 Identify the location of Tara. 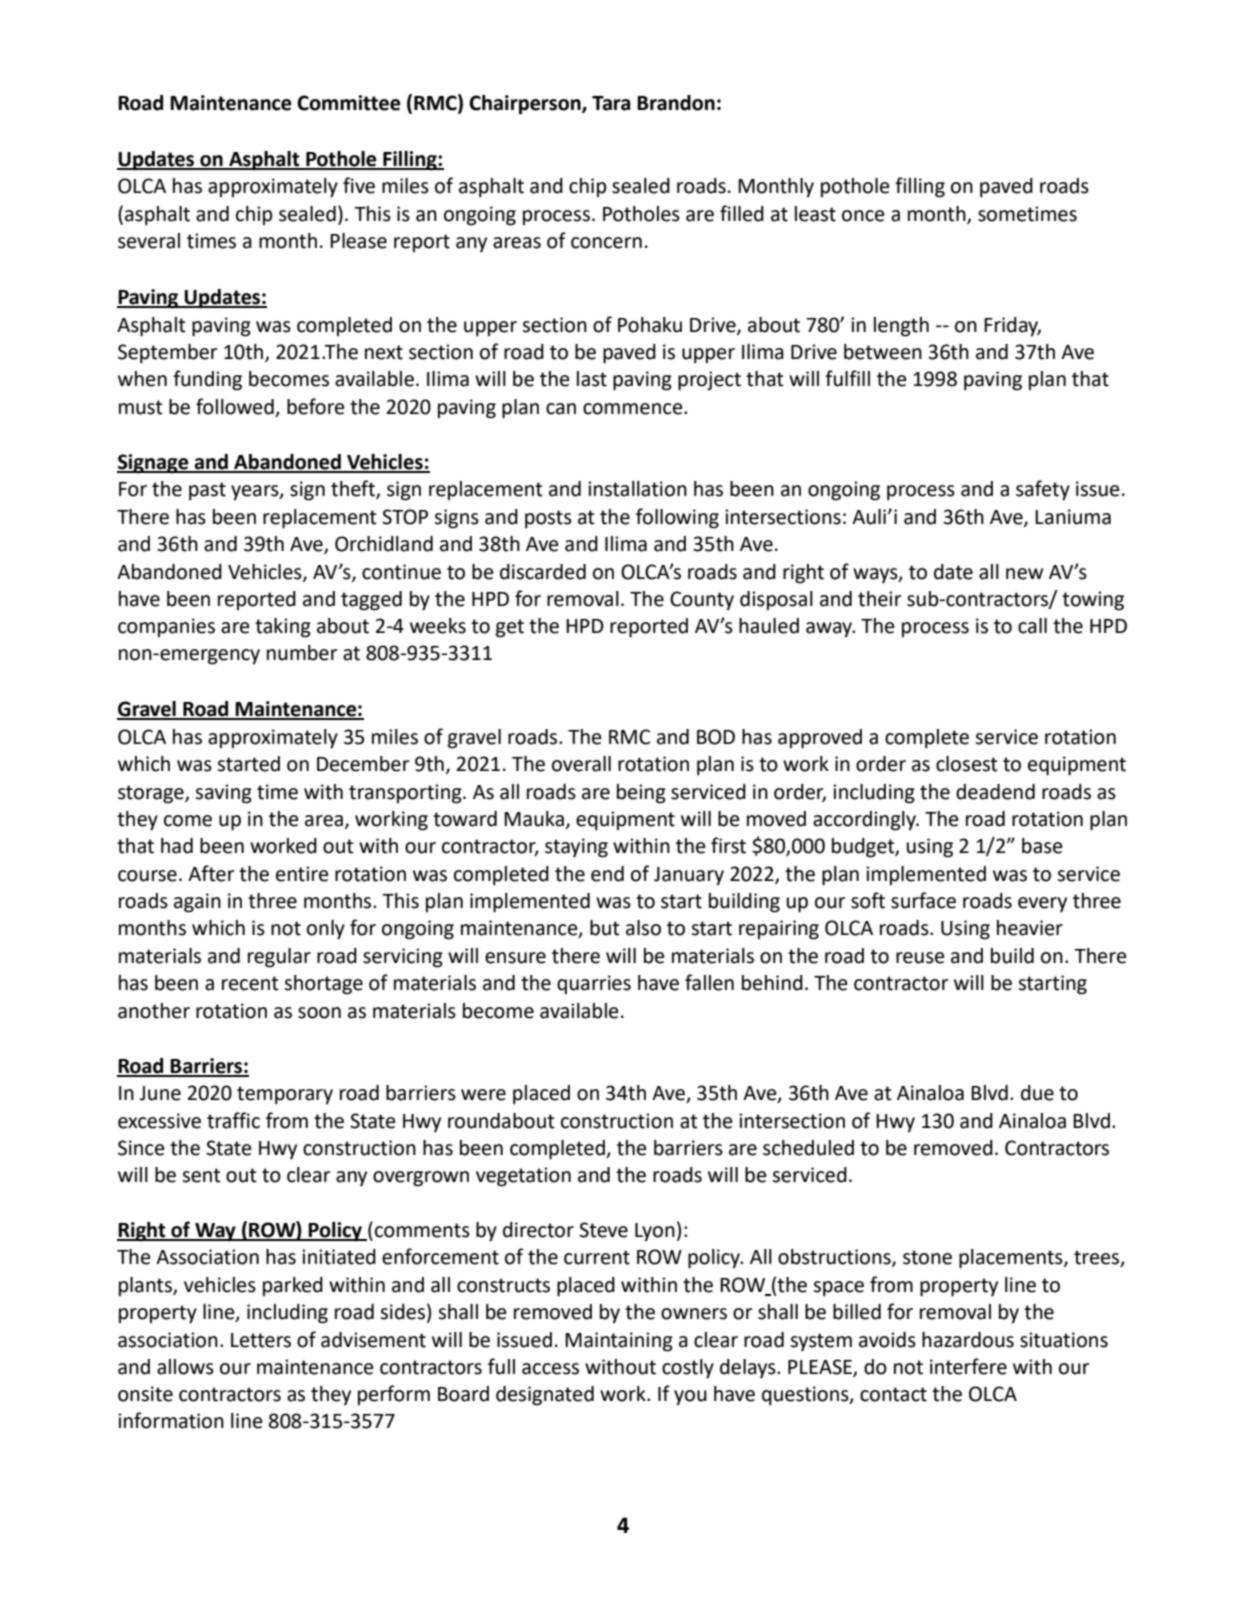
(611, 103).
